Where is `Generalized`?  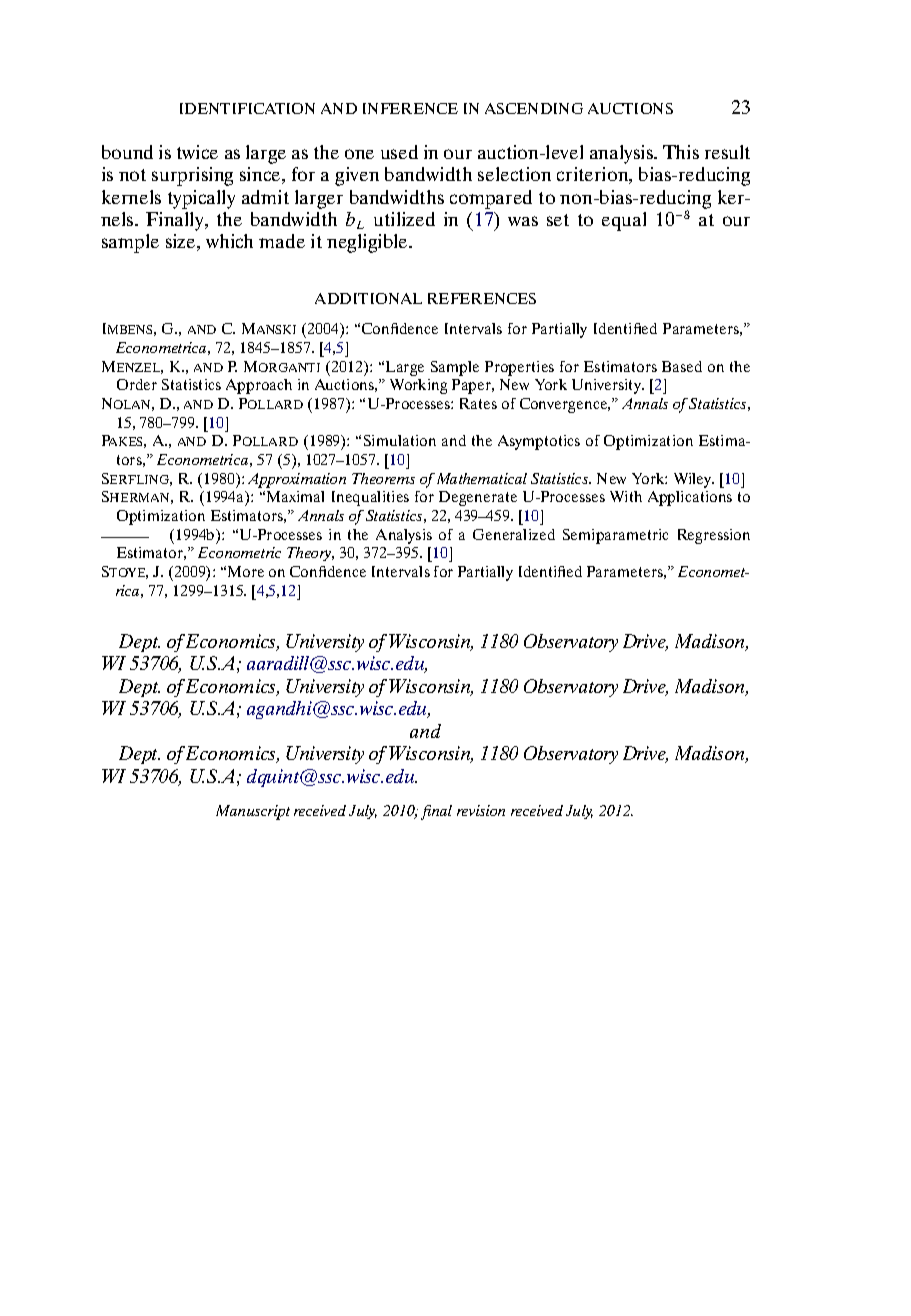 Generalized is located at coordinates (514, 534).
